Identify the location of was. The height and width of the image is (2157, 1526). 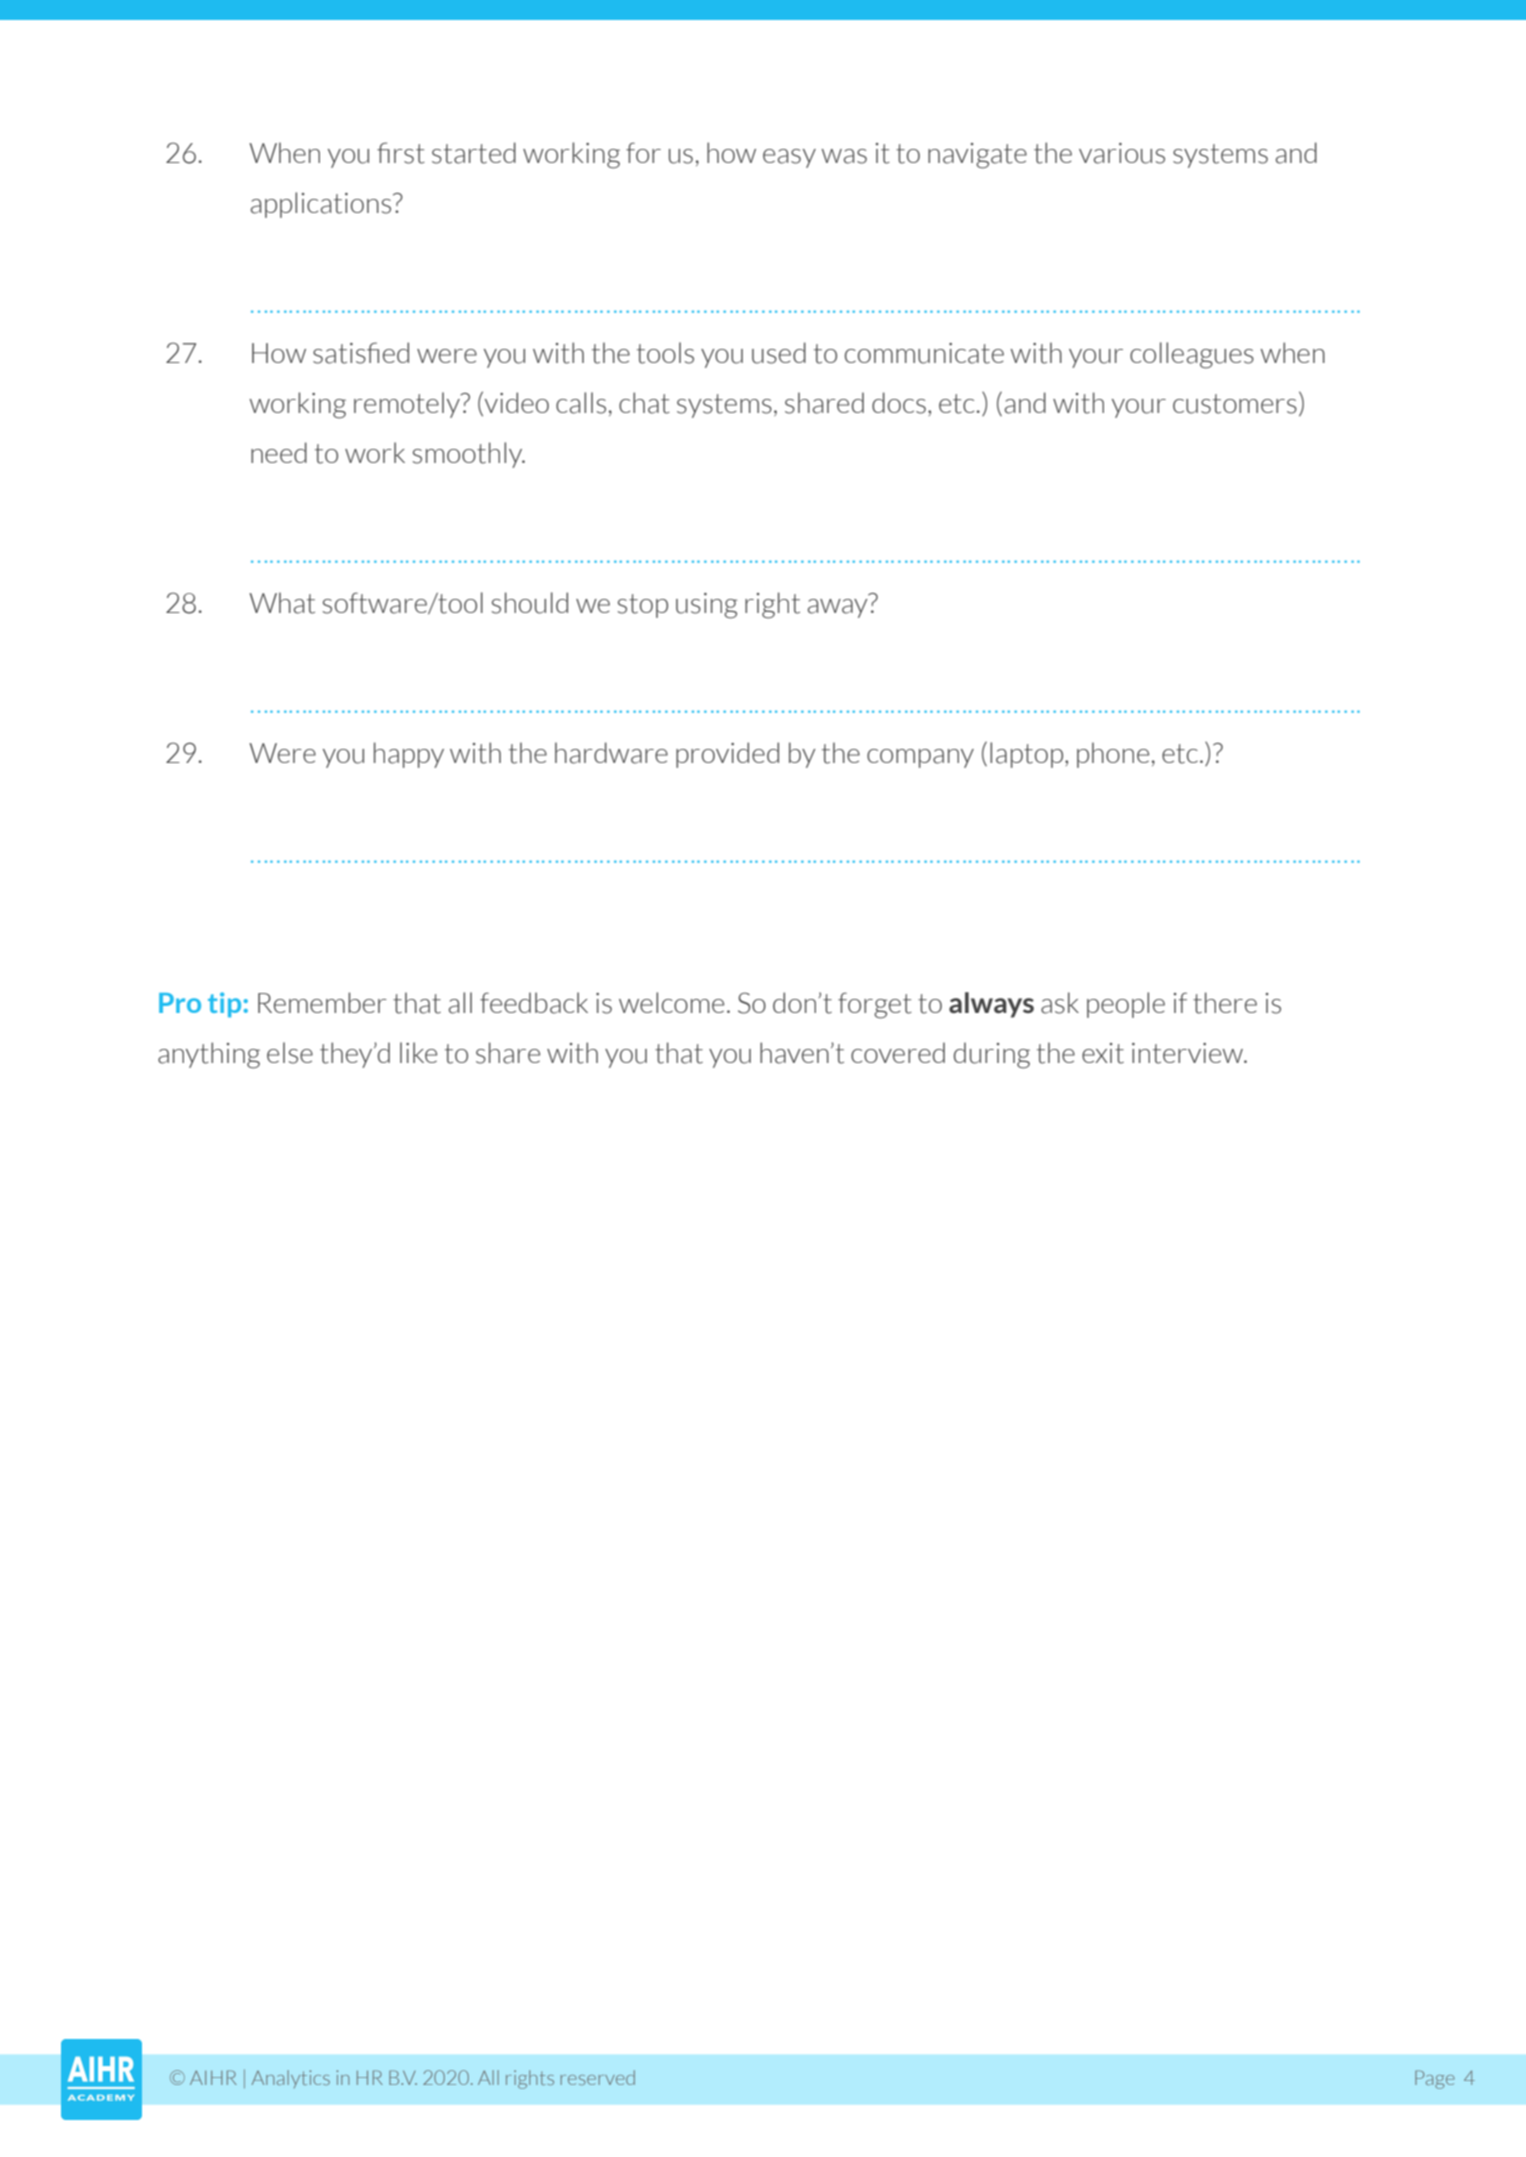
(844, 156).
